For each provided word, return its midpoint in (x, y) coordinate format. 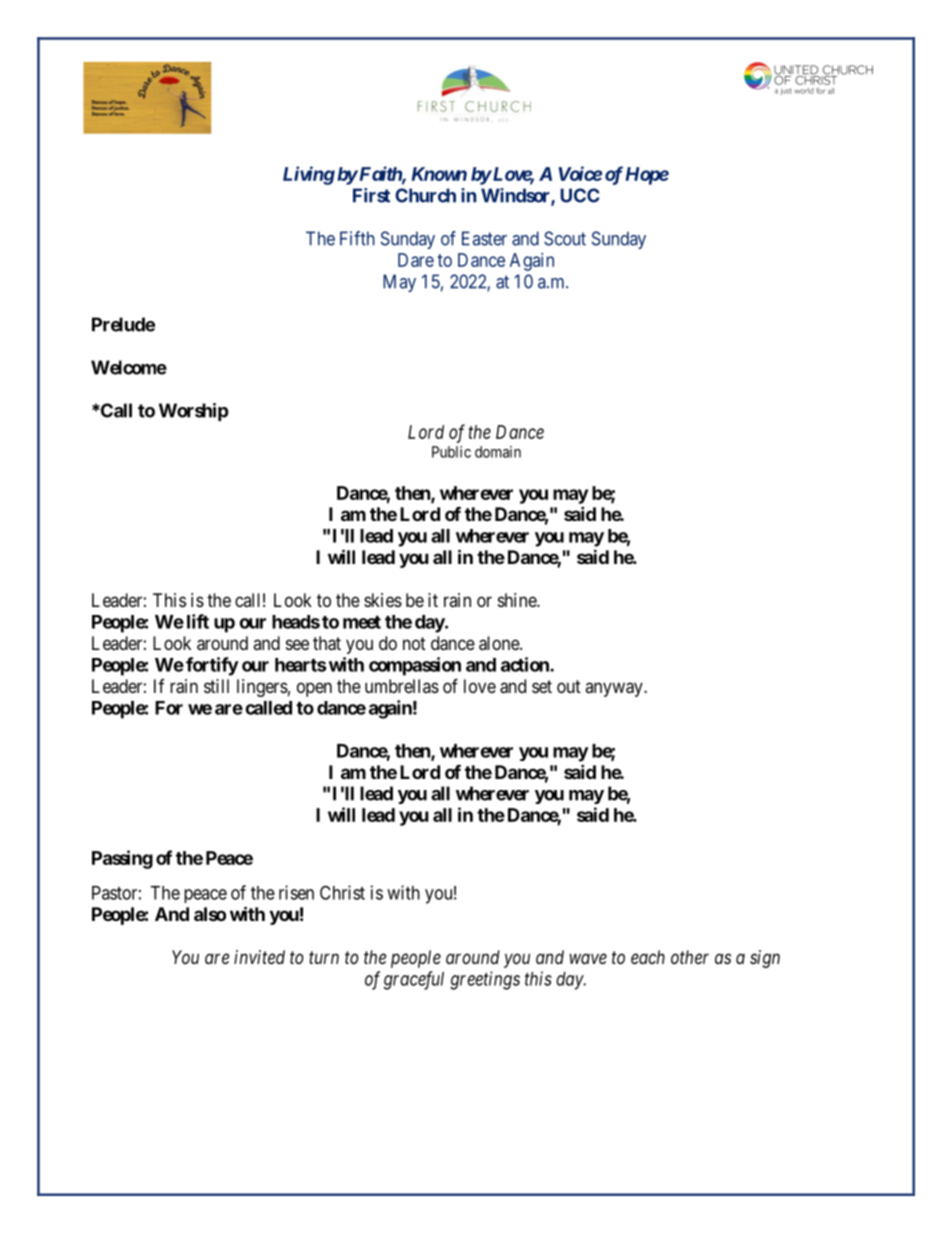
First (371, 195)
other (690, 957)
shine (518, 600)
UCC (580, 195)
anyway (615, 689)
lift (198, 621)
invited (259, 957)
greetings (485, 980)
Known (439, 174)
